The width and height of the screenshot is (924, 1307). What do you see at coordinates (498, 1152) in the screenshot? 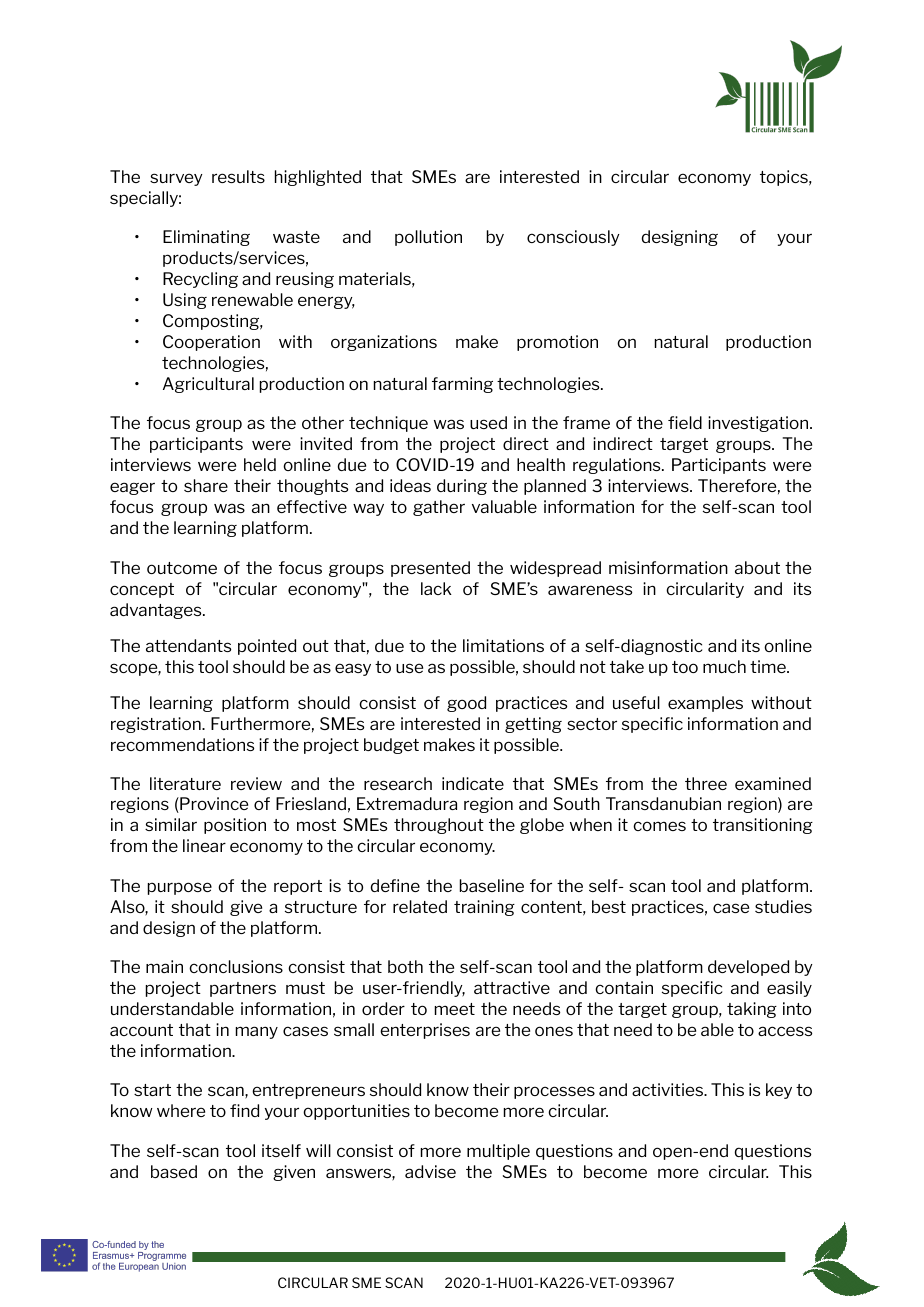
I see `multiple` at bounding box center [498, 1152].
